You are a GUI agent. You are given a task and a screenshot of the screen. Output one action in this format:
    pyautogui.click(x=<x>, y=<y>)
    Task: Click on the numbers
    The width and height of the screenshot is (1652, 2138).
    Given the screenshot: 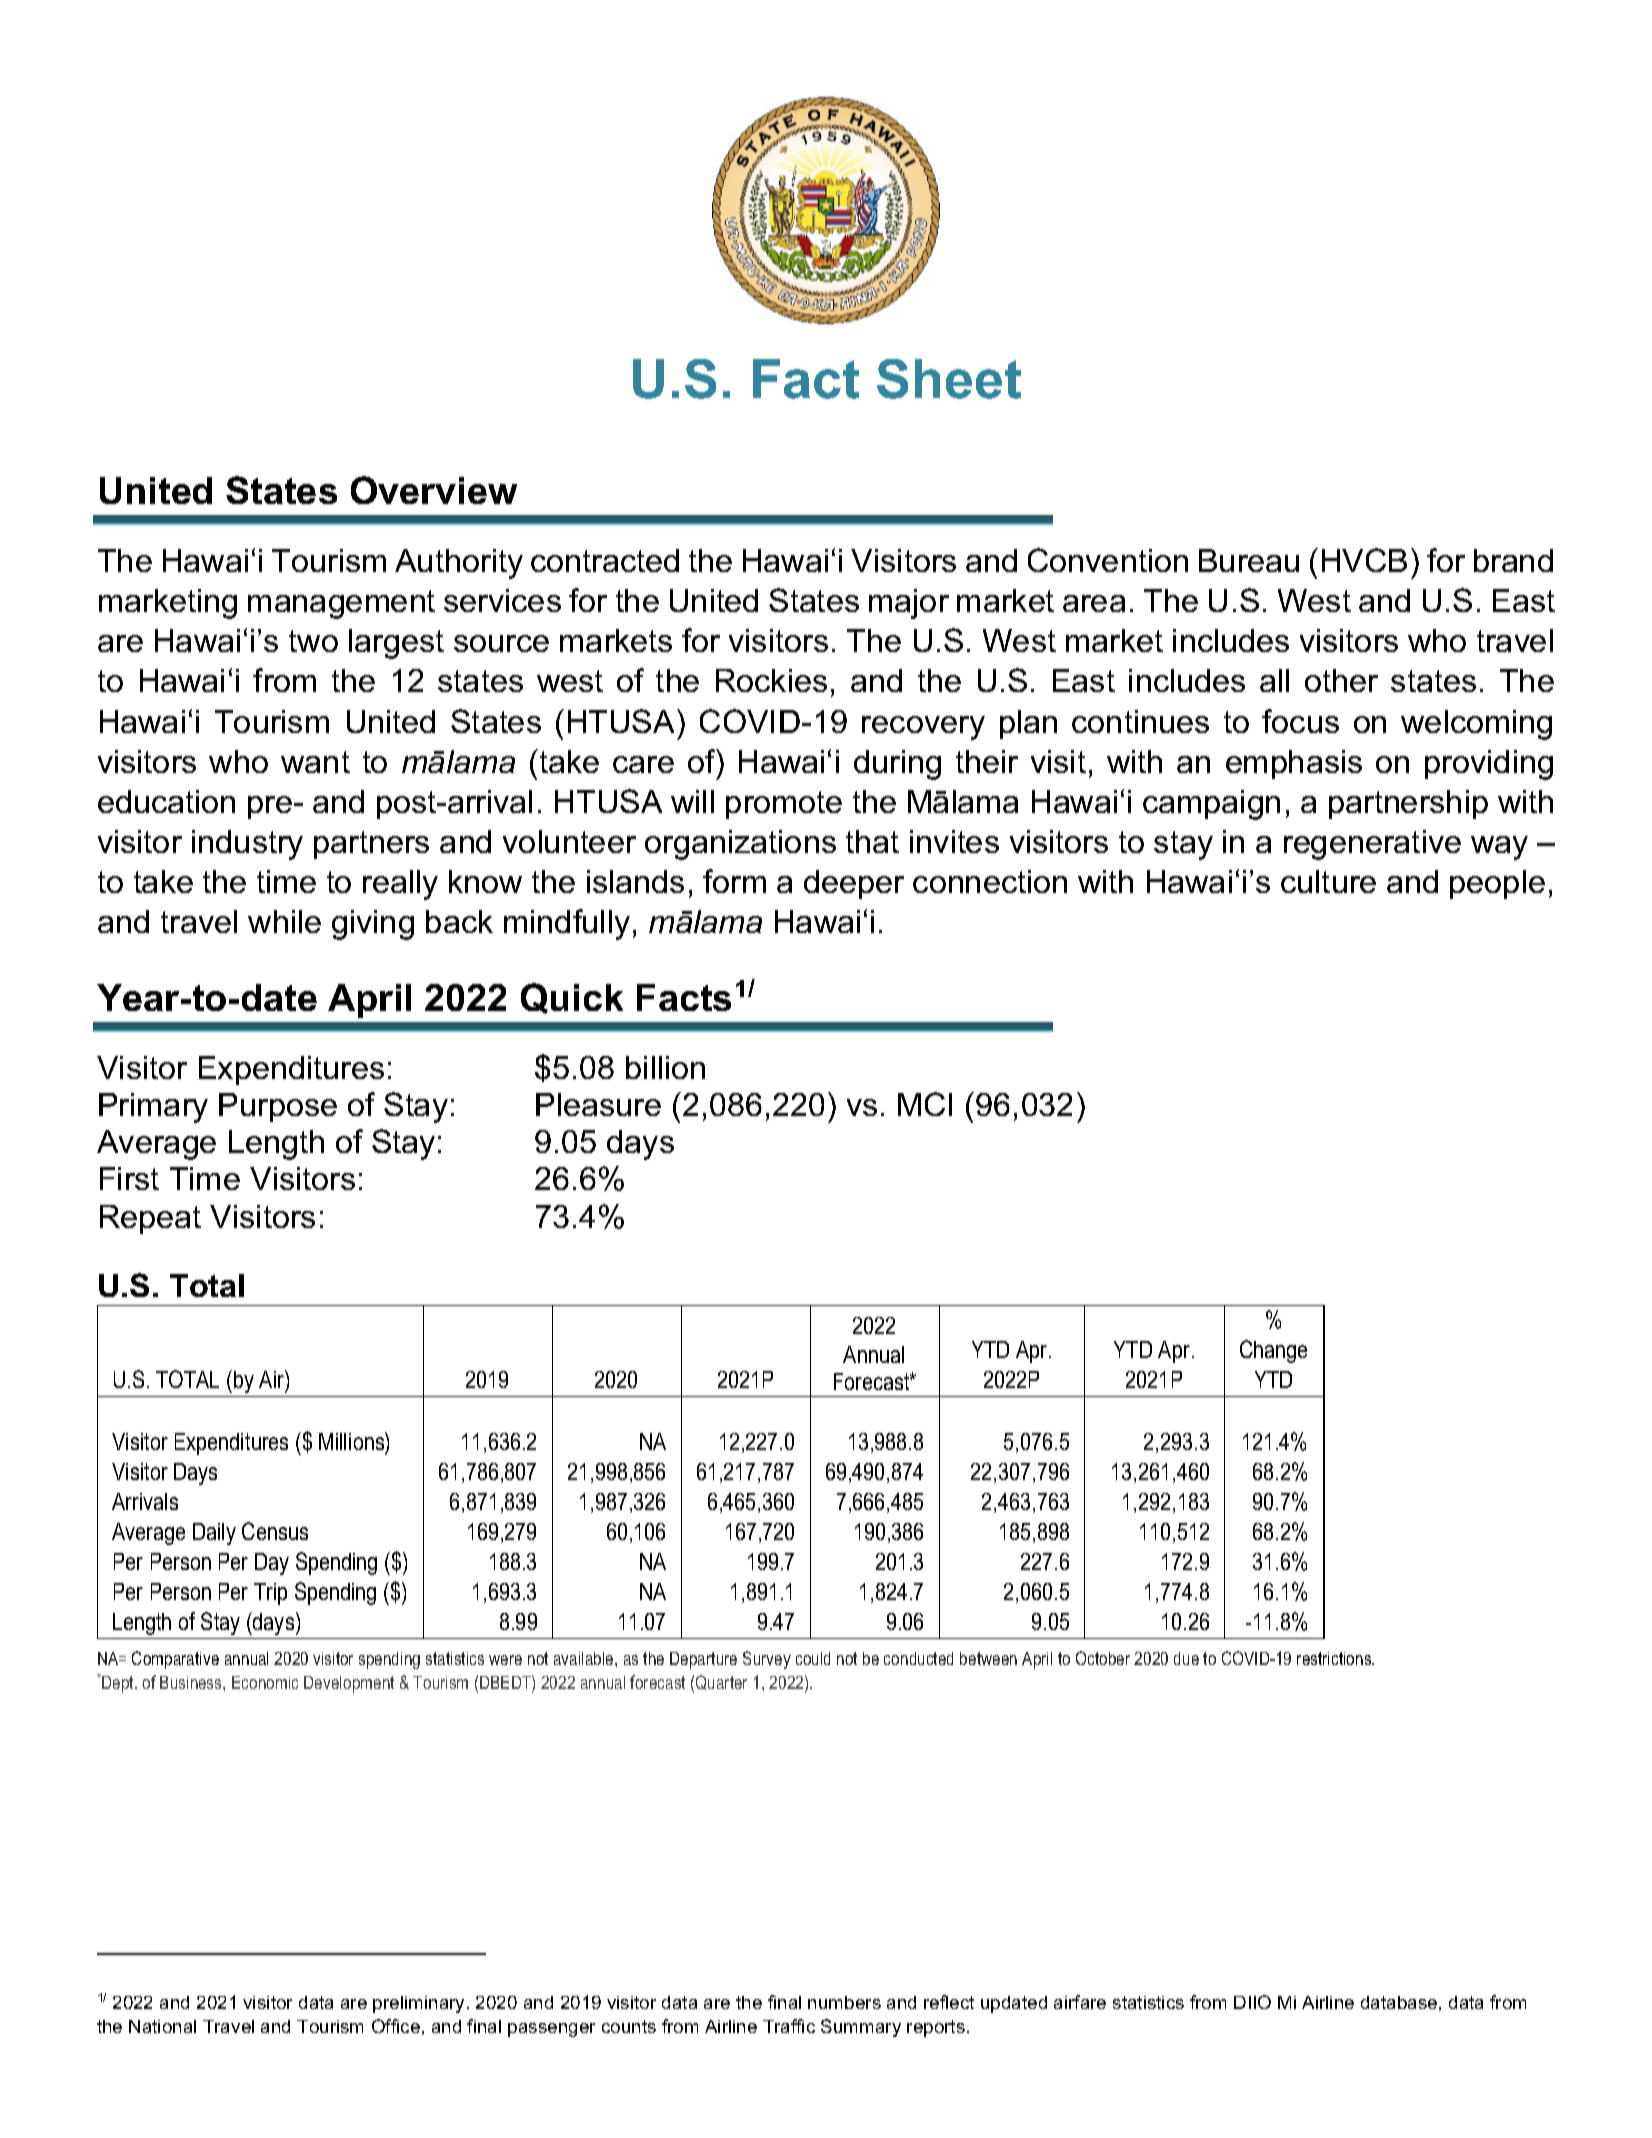 What is the action you would take?
    pyautogui.click(x=844, y=2002)
